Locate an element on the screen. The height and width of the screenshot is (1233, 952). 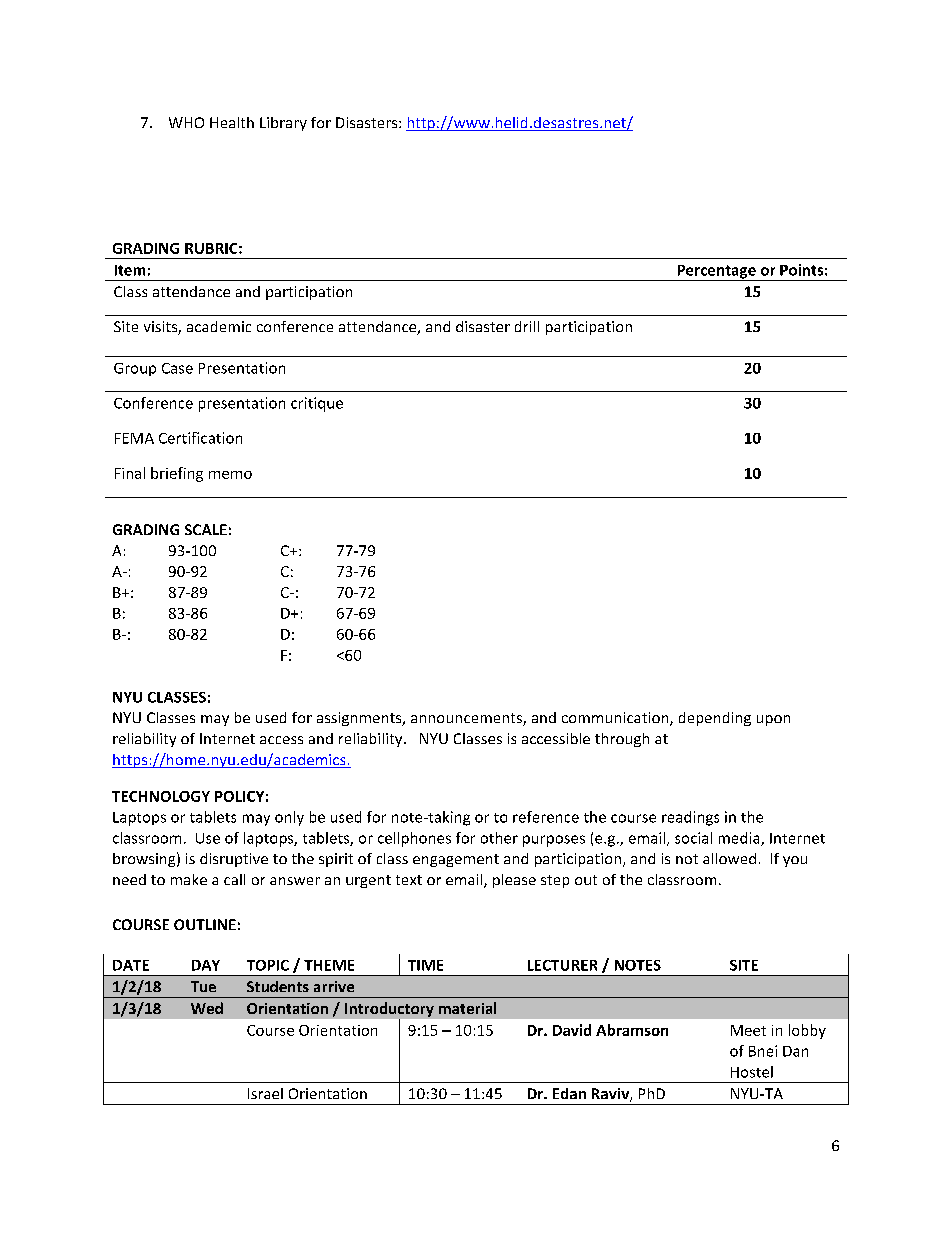
TECHNOLOGY is located at coordinates (161, 796).
